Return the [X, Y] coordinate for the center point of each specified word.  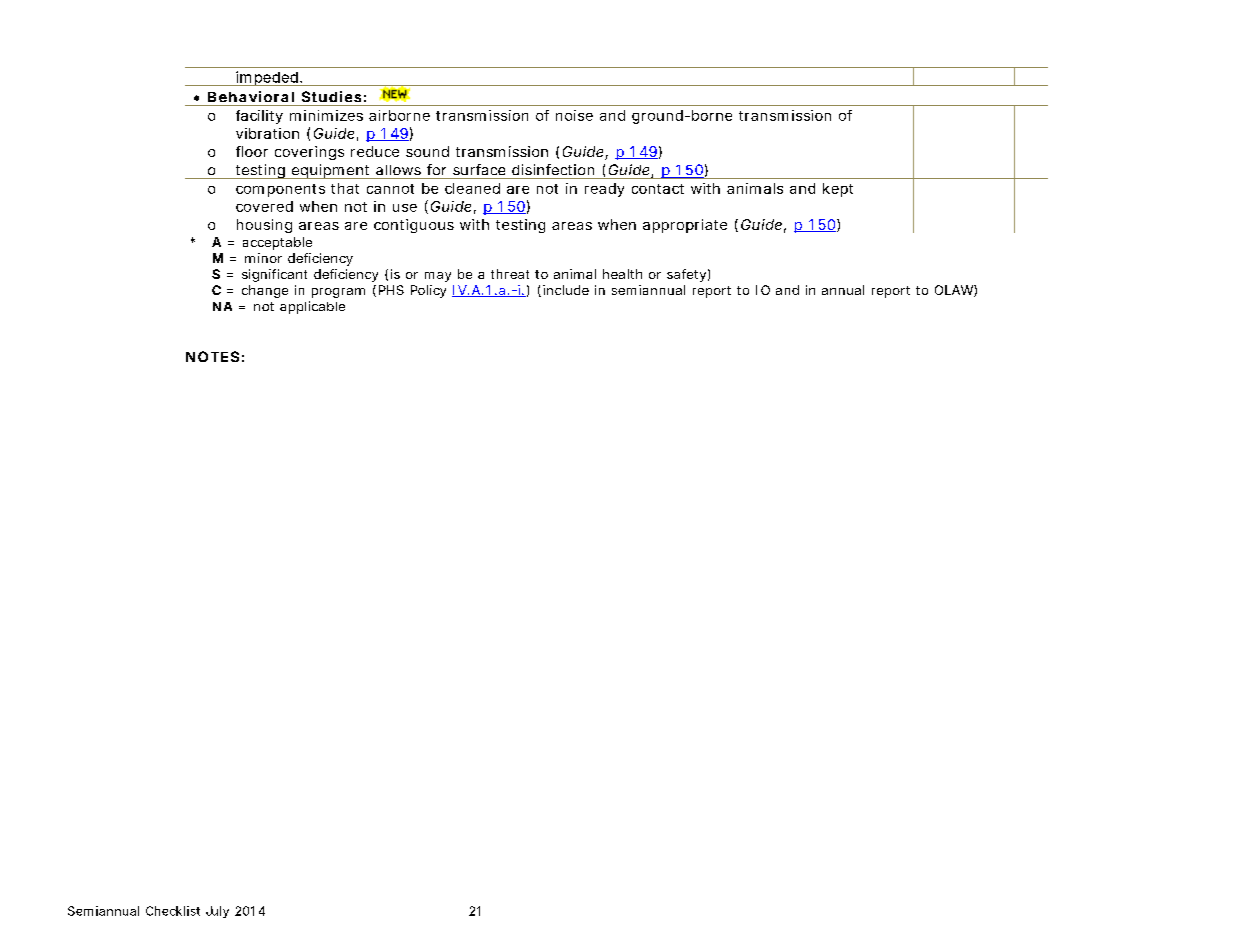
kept [838, 190]
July [217, 912]
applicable [312, 307]
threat [510, 274]
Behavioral [251, 96]
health [622, 274]
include [566, 290]
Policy [428, 291]
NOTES [212, 356]
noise [574, 115]
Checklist [173, 911]
